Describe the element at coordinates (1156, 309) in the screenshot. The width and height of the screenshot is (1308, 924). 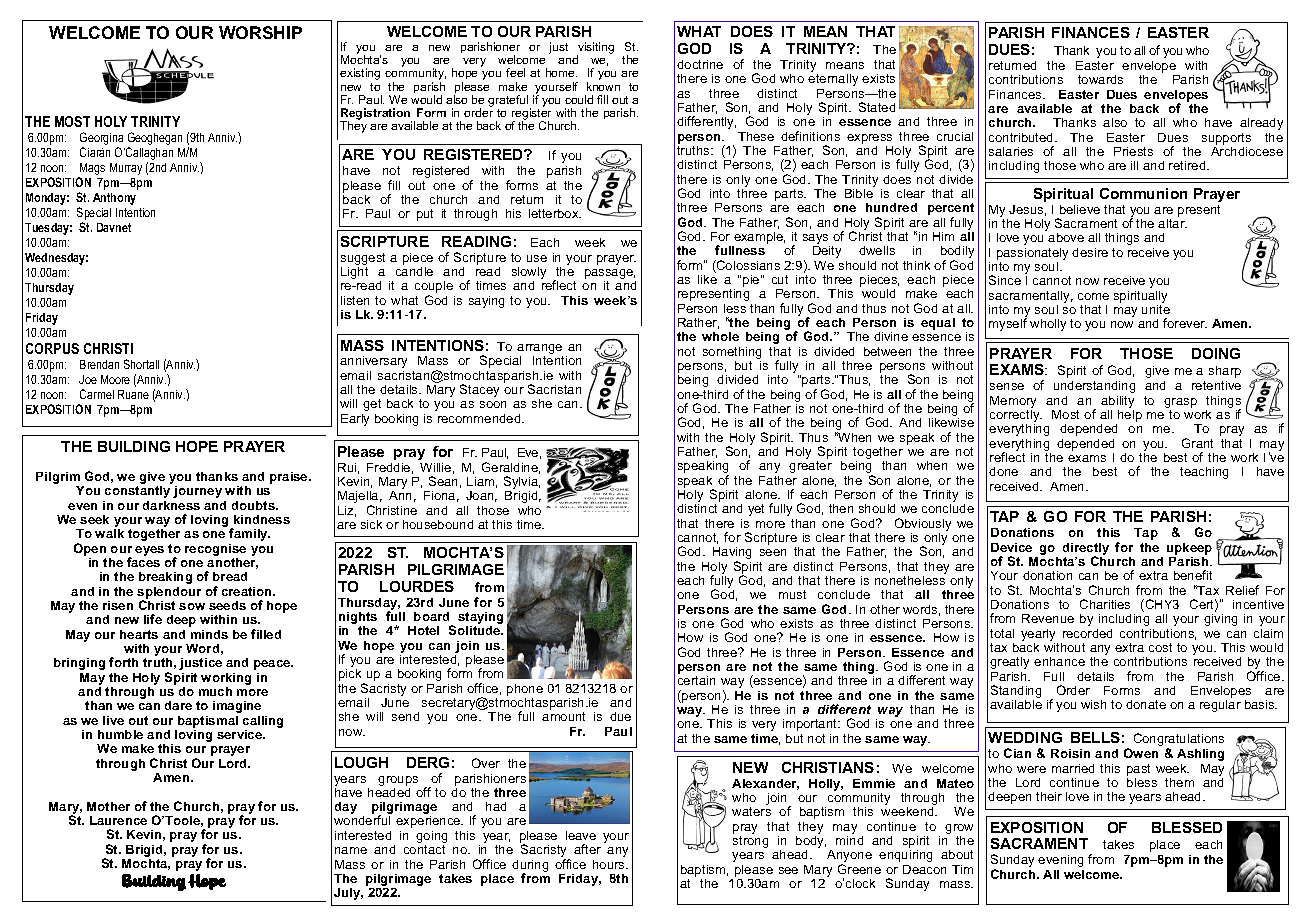
I see `unite` at that location.
